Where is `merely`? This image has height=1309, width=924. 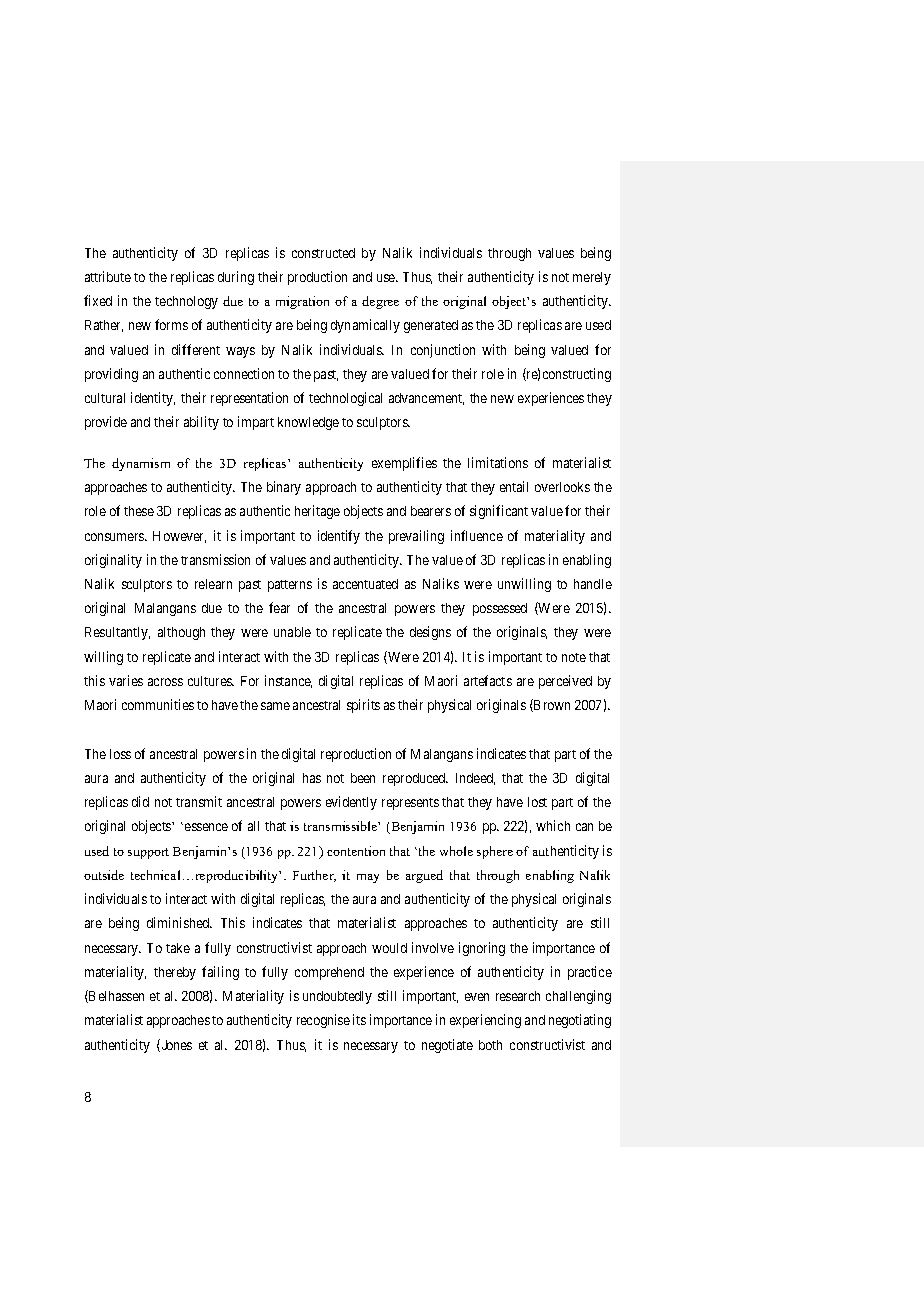 merely is located at coordinates (592, 278).
